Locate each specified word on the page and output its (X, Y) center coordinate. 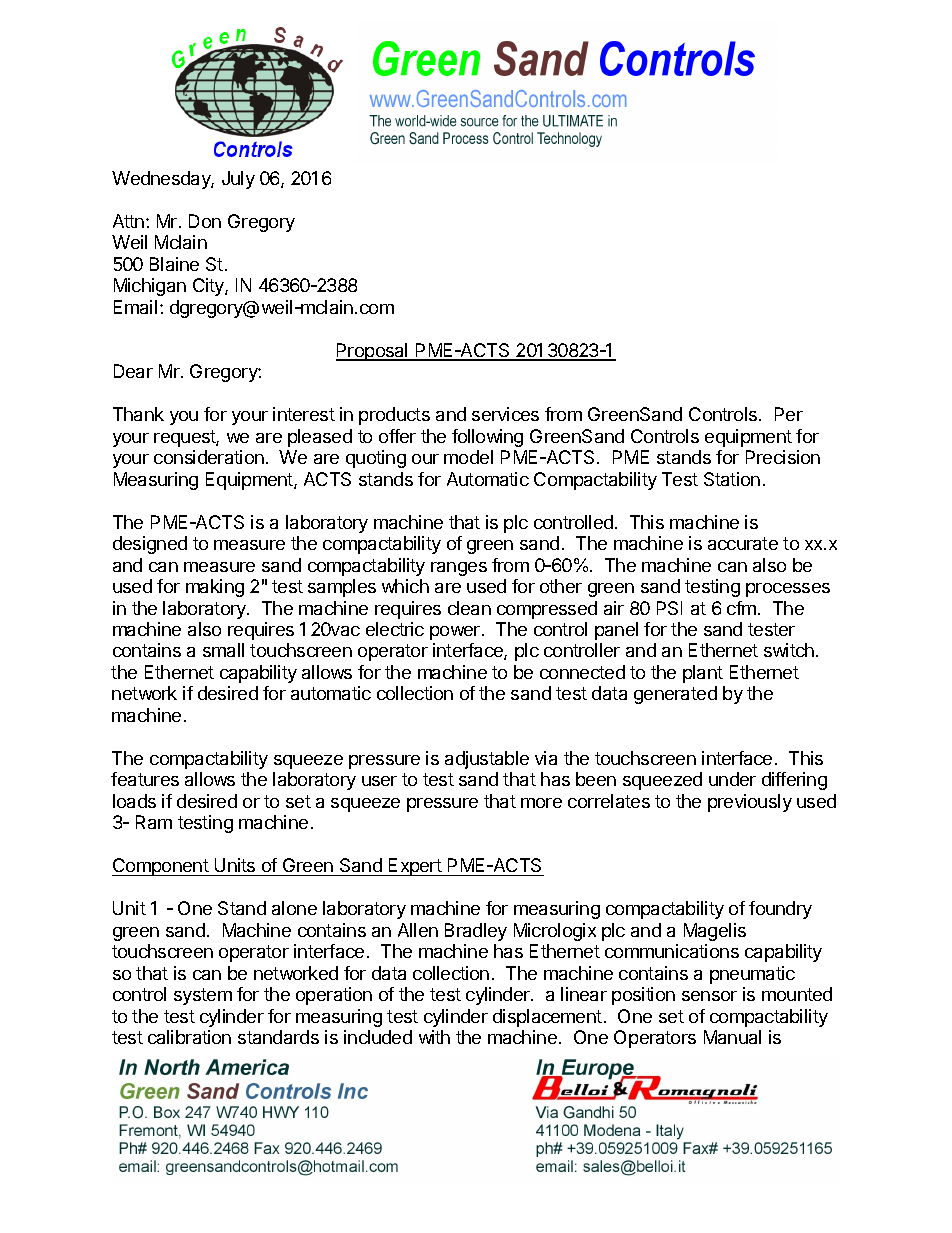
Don (205, 221)
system (203, 996)
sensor (709, 996)
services (505, 414)
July (238, 180)
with (434, 1037)
